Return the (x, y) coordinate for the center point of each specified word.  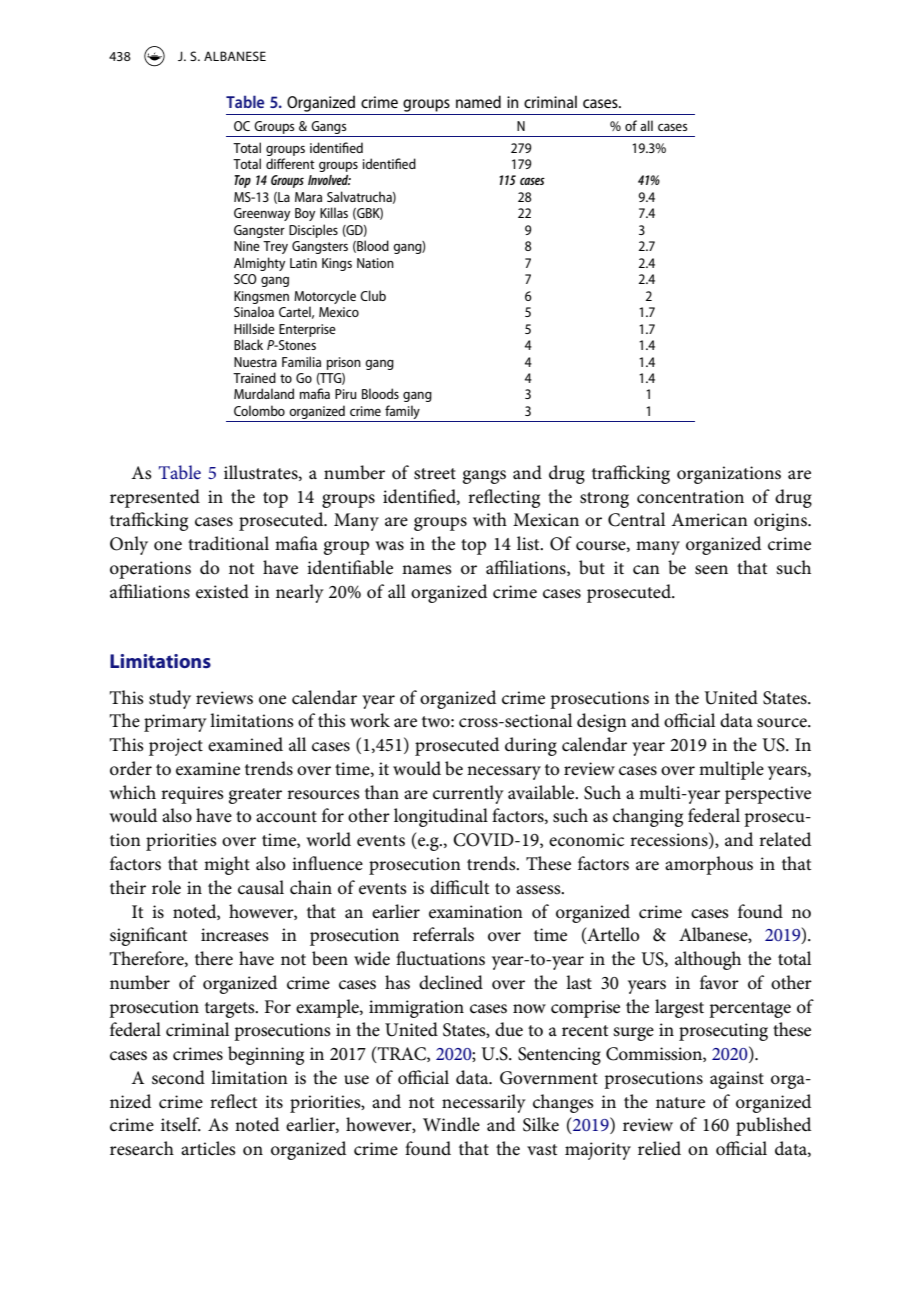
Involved (329, 180)
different (290, 163)
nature (680, 1103)
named (478, 101)
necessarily (484, 1103)
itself (181, 1124)
